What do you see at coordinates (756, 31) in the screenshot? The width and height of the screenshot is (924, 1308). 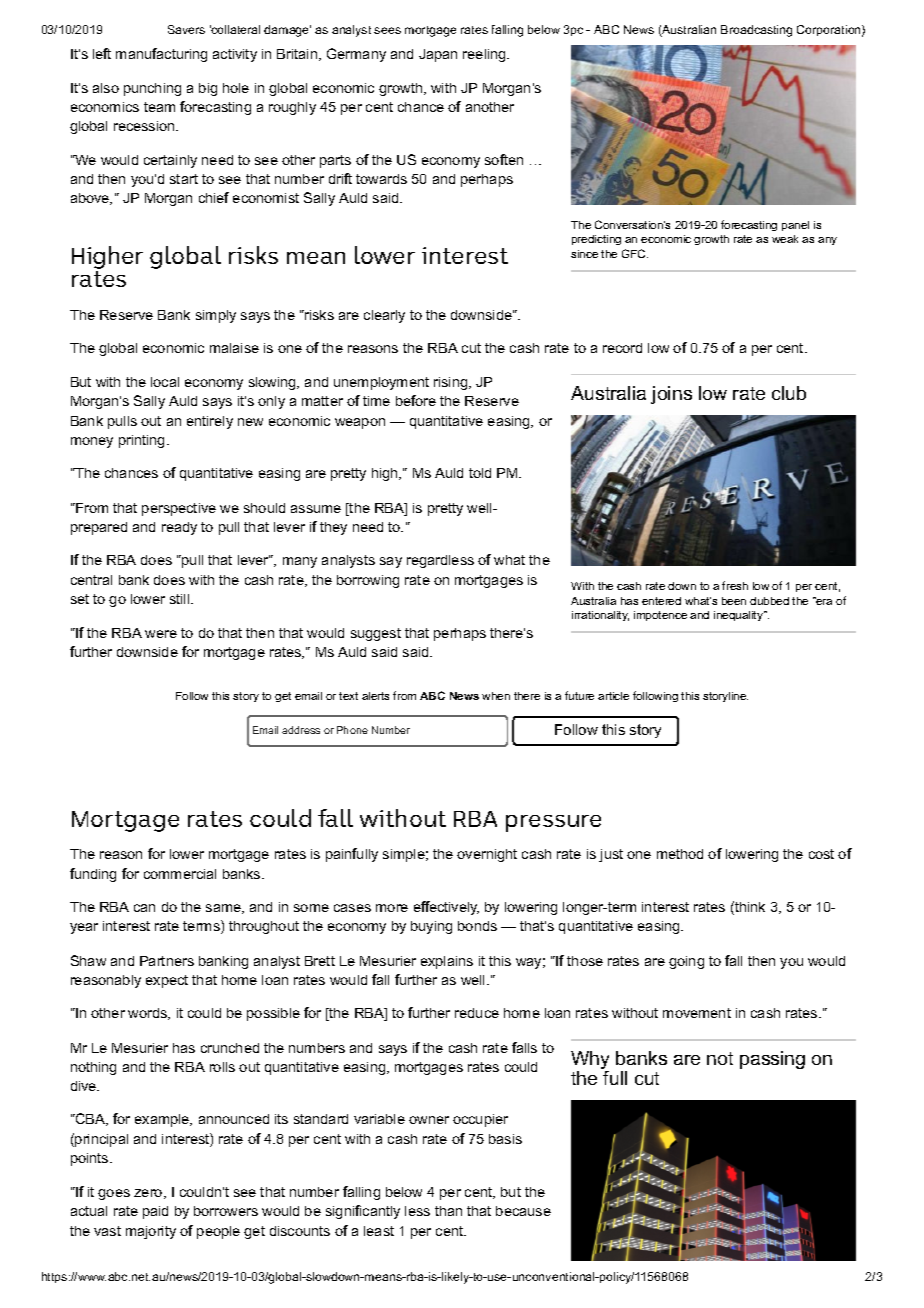 I see `Broadcasting` at bounding box center [756, 31].
